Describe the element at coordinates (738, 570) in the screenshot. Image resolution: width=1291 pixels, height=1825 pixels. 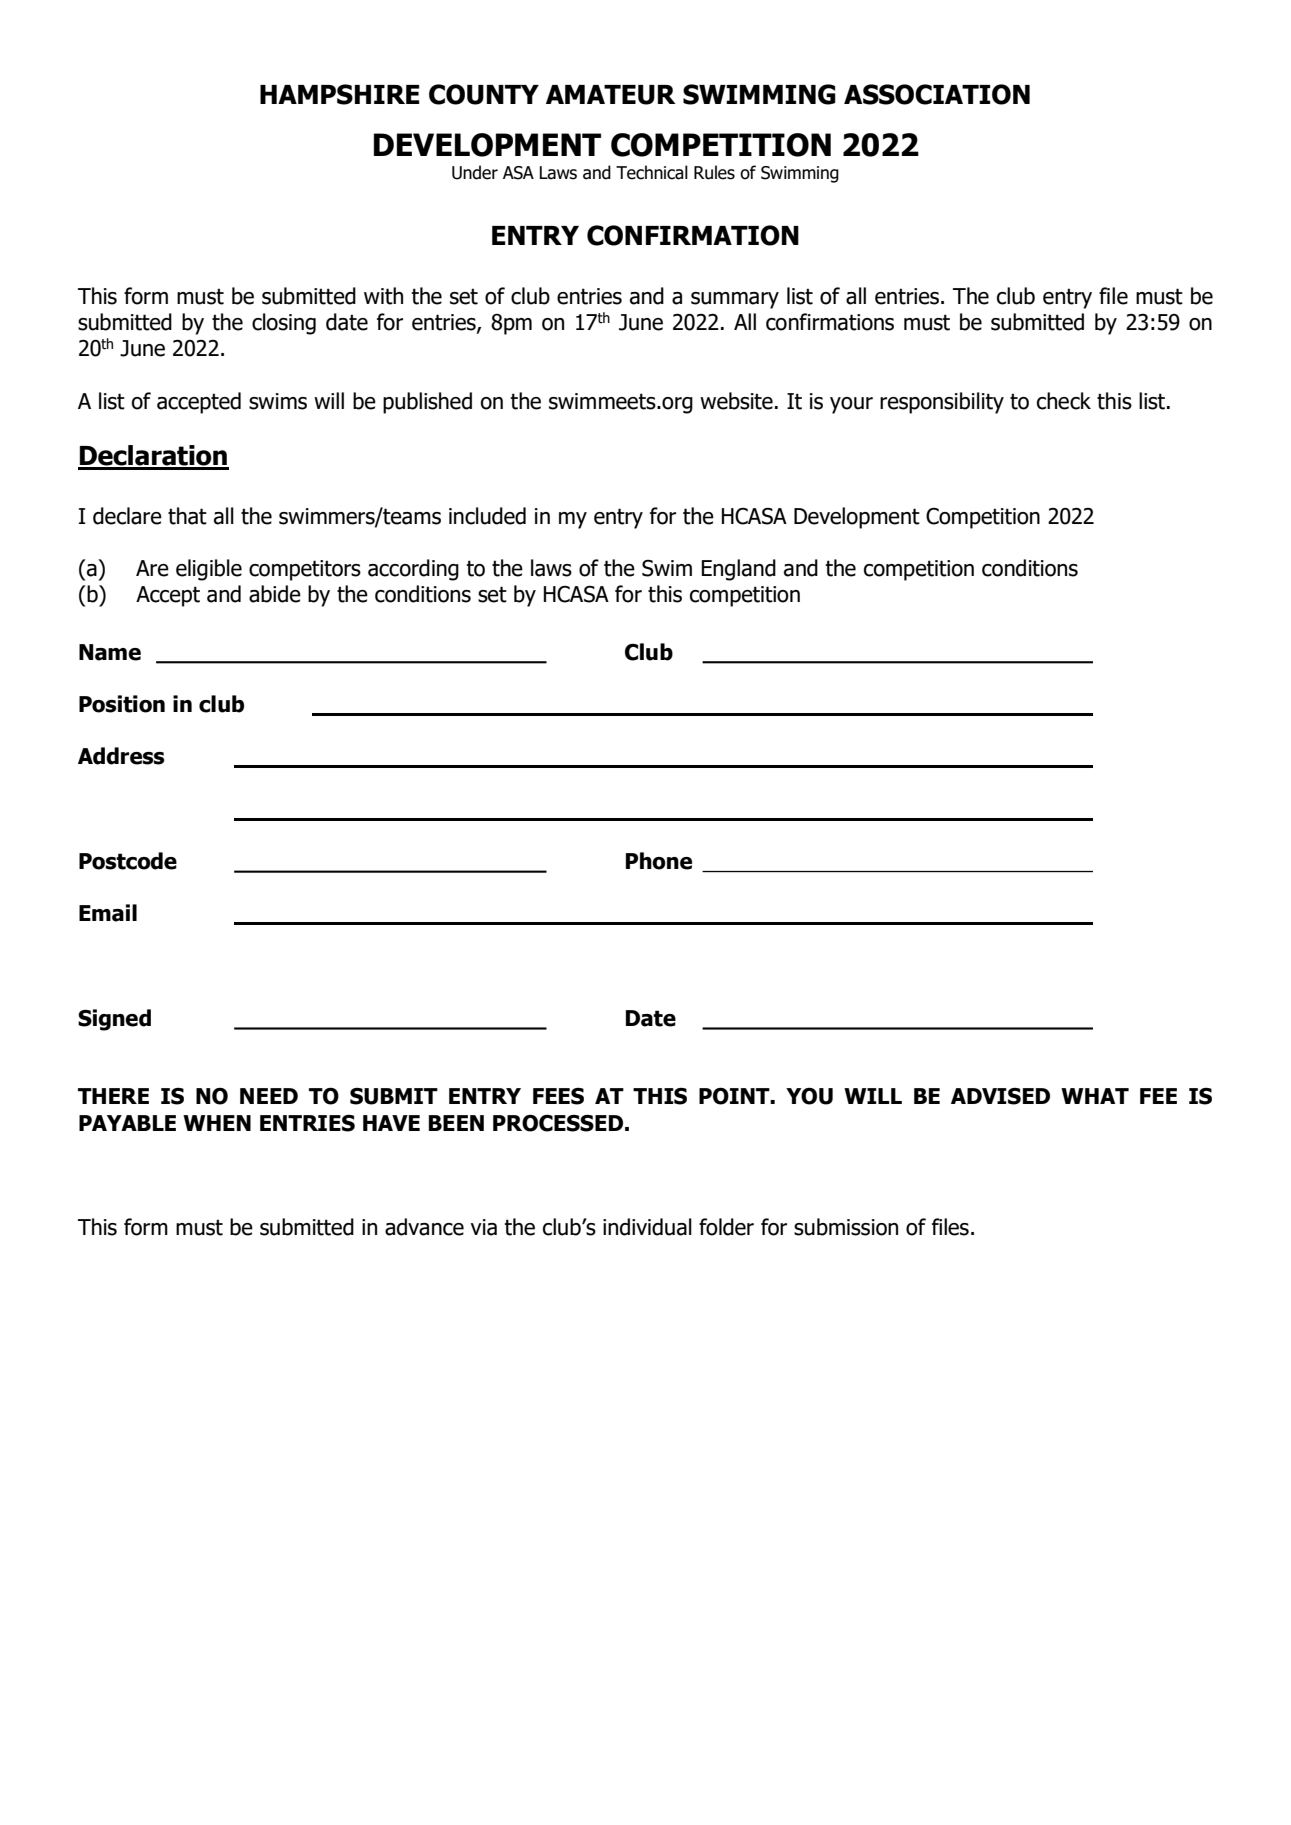
I see `England` at that location.
